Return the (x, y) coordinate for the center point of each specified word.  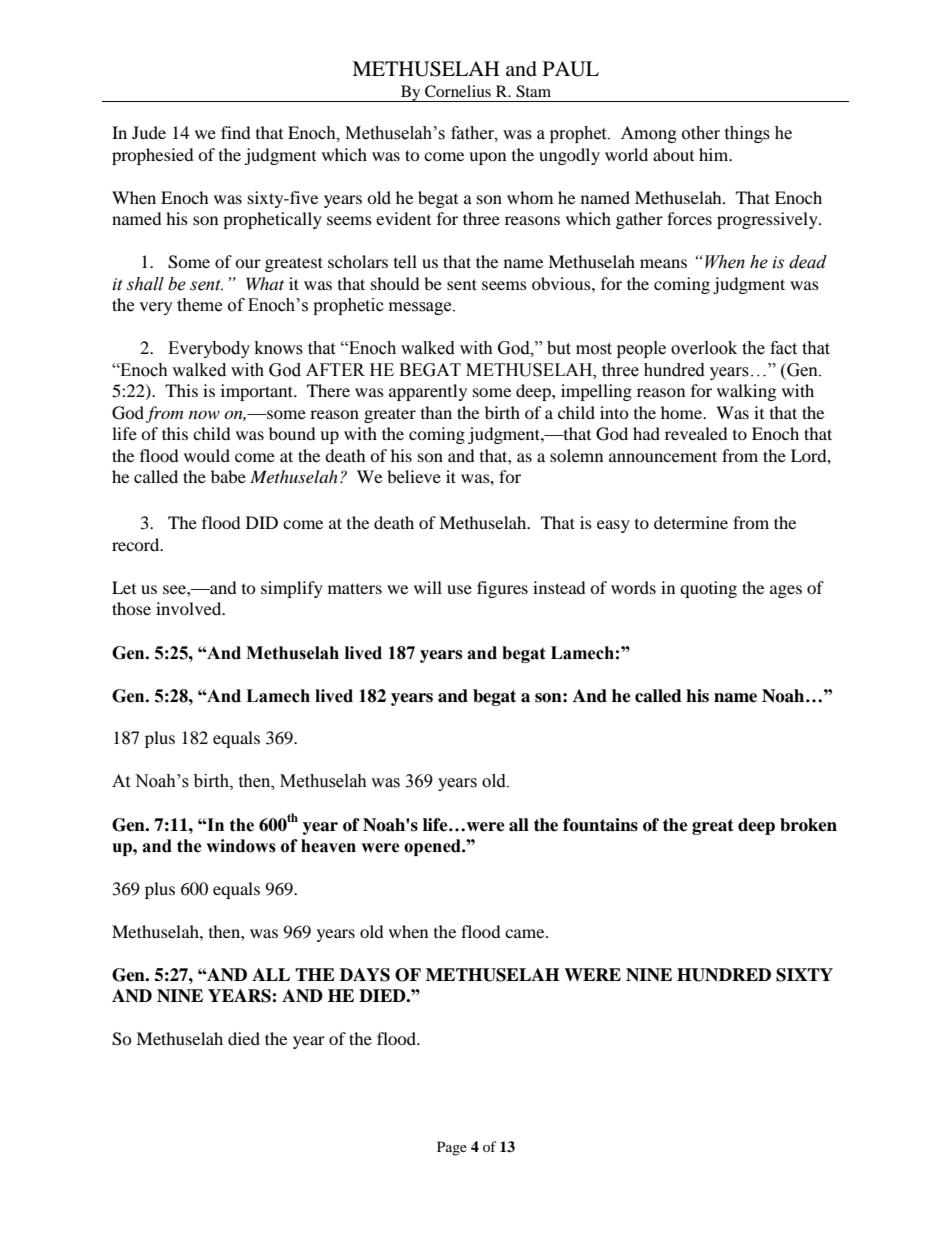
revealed (696, 433)
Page (452, 1148)
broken (808, 825)
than (436, 412)
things (747, 134)
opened (433, 847)
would (207, 455)
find (236, 132)
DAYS (365, 975)
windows (241, 846)
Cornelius (458, 91)
